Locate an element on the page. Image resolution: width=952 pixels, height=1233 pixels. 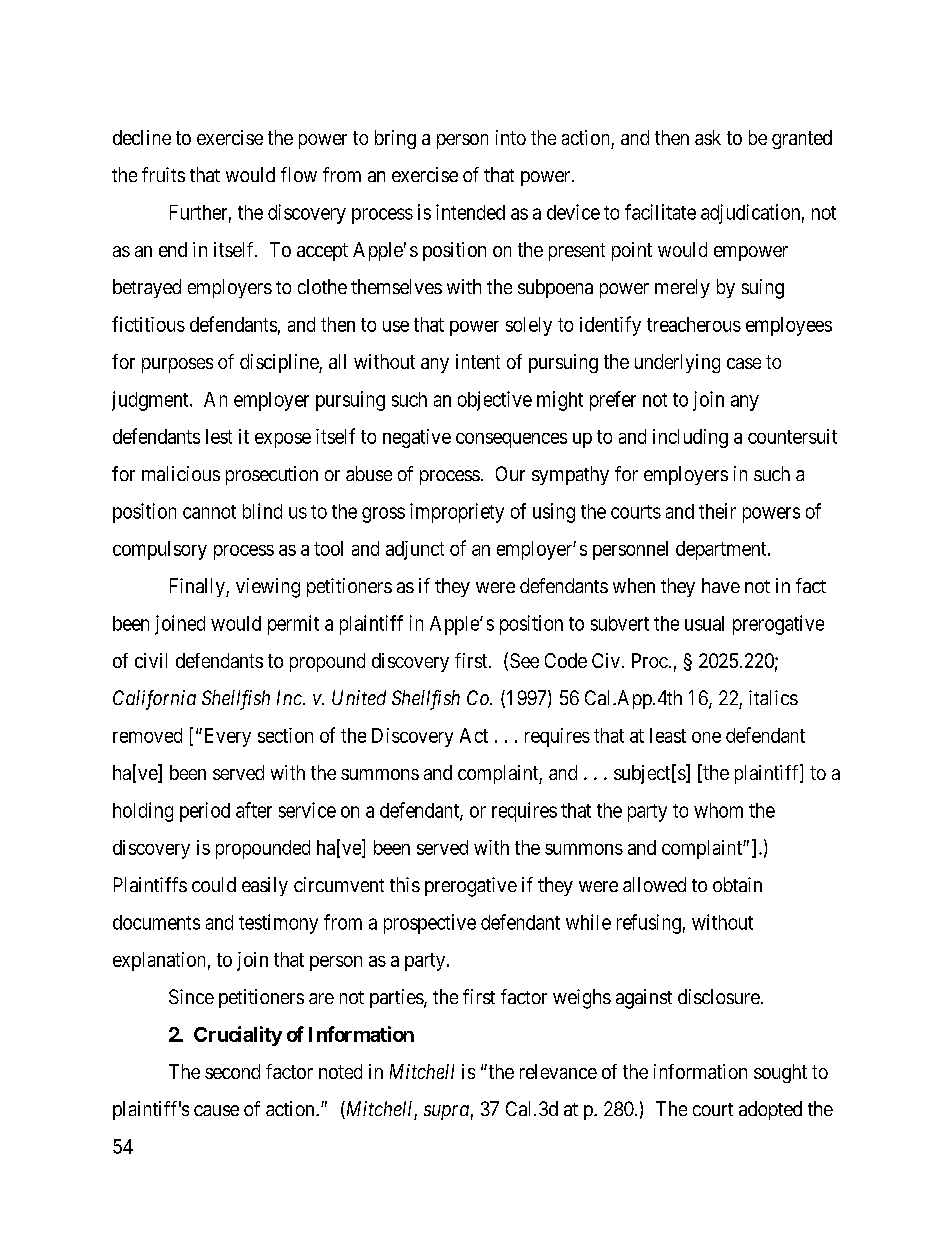
case is located at coordinates (744, 363).
